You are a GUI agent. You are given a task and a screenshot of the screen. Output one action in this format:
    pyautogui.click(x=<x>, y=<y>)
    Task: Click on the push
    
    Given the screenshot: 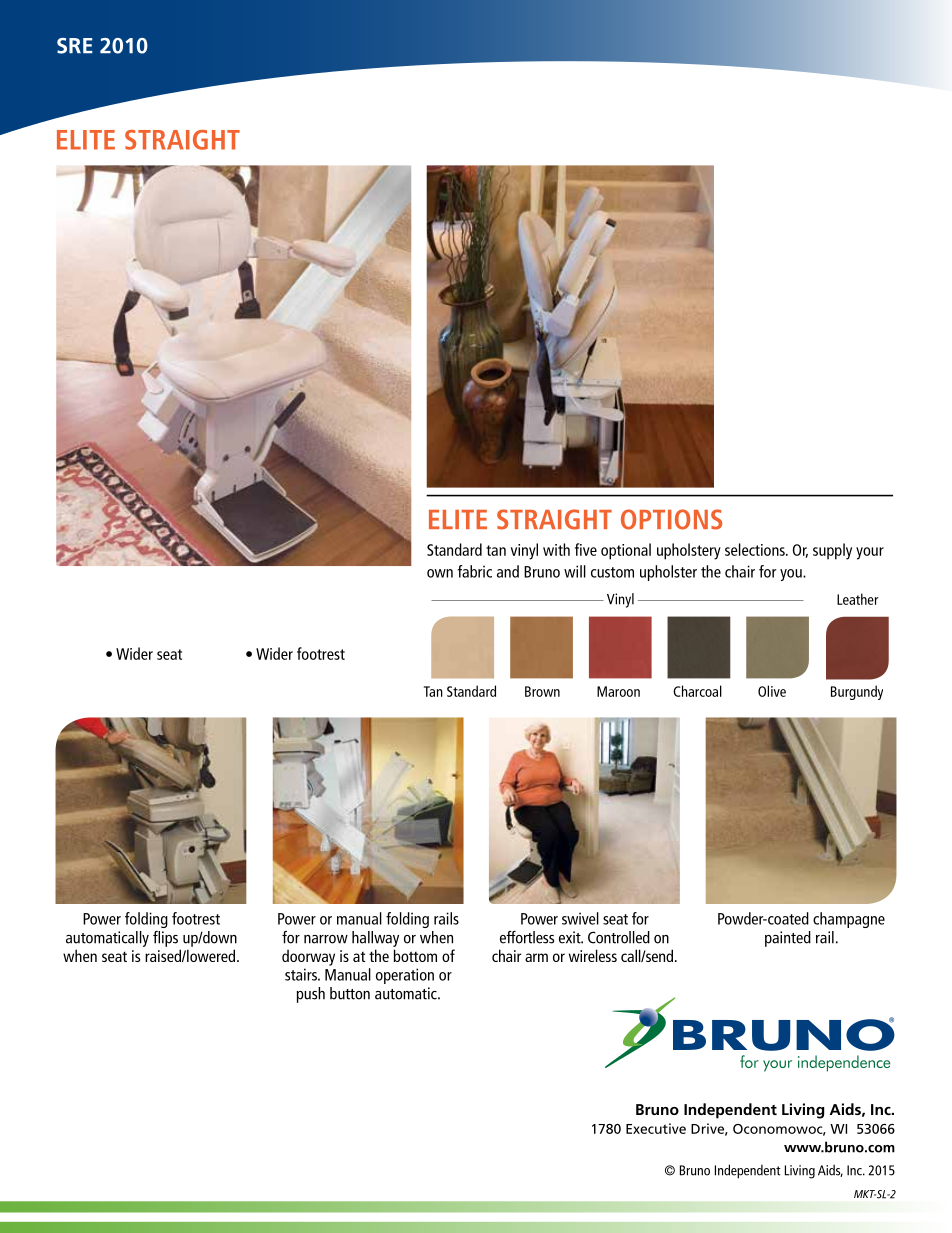 What is the action you would take?
    pyautogui.click(x=311, y=995)
